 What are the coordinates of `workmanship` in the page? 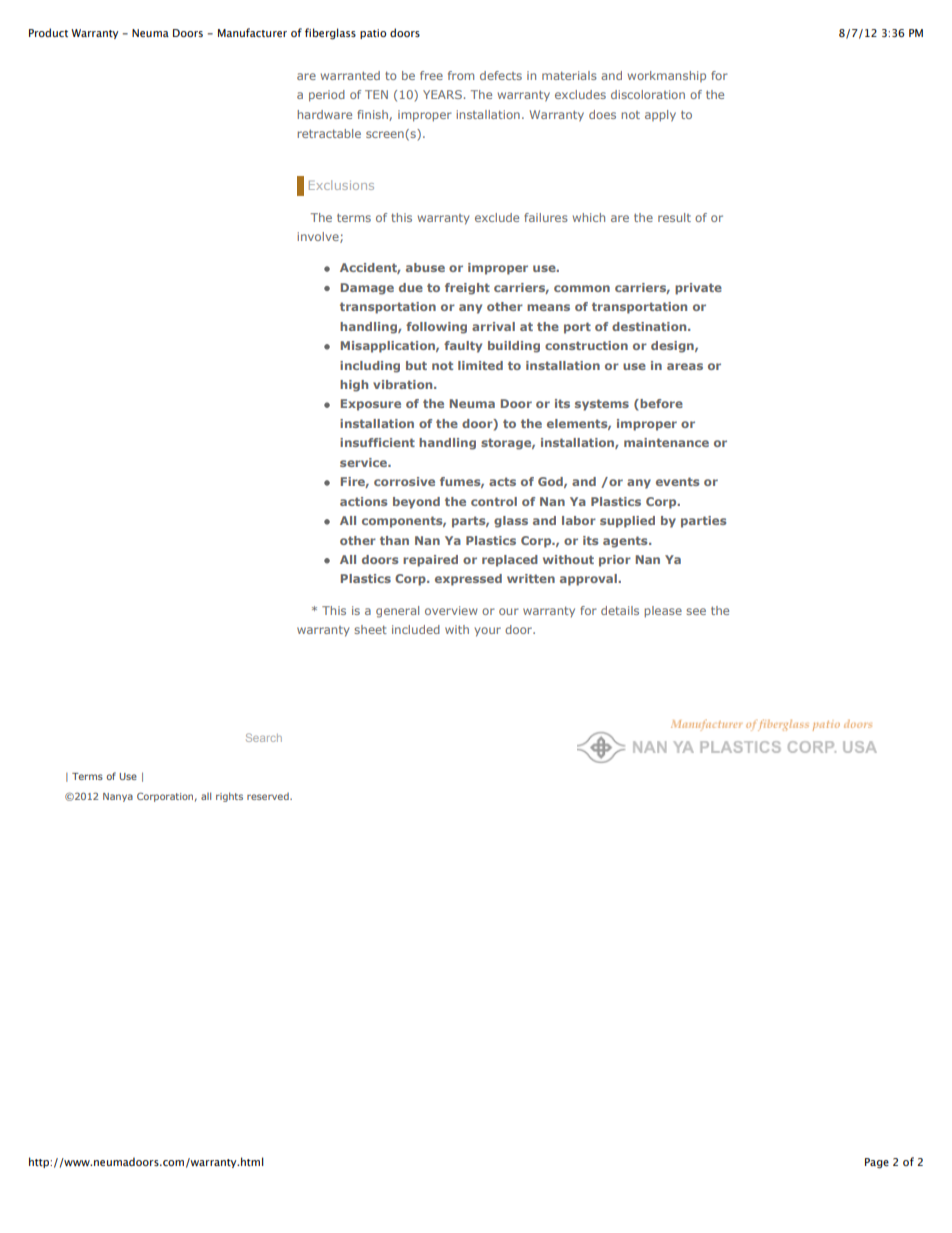 It's located at (667, 76).
